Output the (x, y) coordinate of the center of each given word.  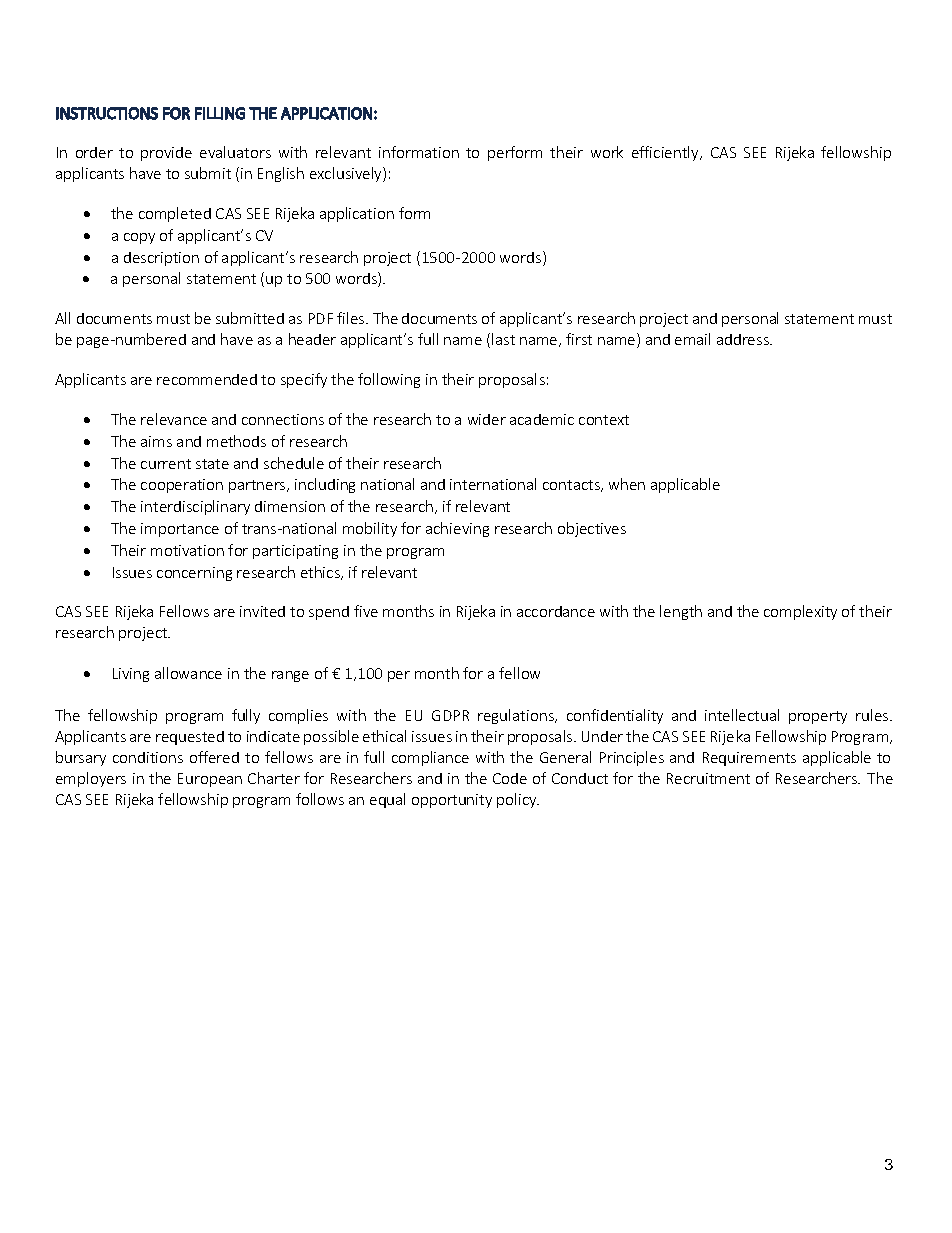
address (744, 339)
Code (510, 778)
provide (166, 154)
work (607, 152)
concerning (194, 574)
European (210, 780)
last (503, 339)
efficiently (666, 153)
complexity (800, 612)
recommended (207, 379)
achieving (457, 529)
